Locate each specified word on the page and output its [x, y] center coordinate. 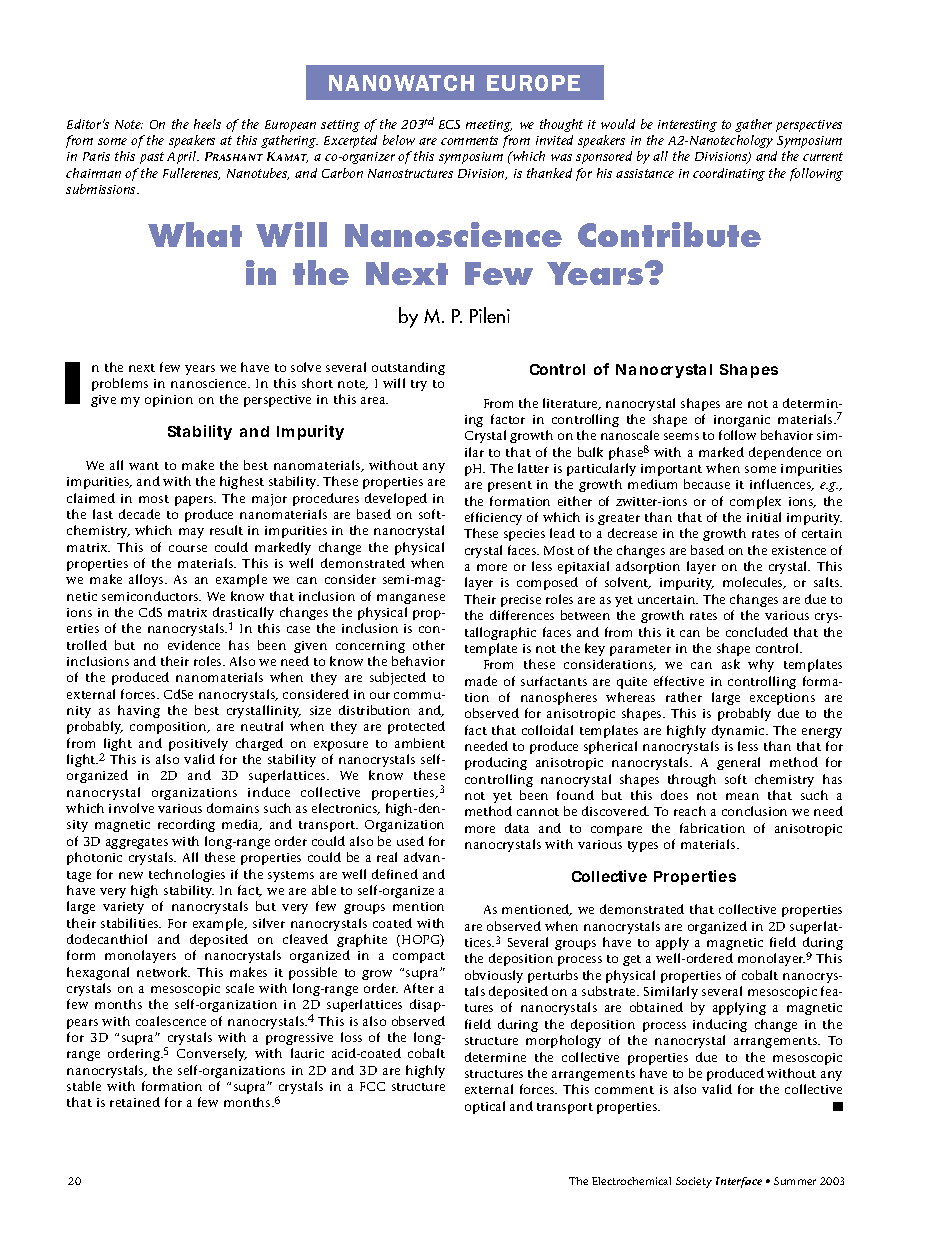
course [188, 548]
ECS [449, 124]
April [183, 157]
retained [135, 1102]
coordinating [729, 174]
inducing [720, 1025]
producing [496, 763]
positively [198, 744]
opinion [169, 401]
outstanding [408, 368]
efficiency [493, 518]
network [163, 972]
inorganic [742, 421]
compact [419, 957]
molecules [754, 583]
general [738, 763]
